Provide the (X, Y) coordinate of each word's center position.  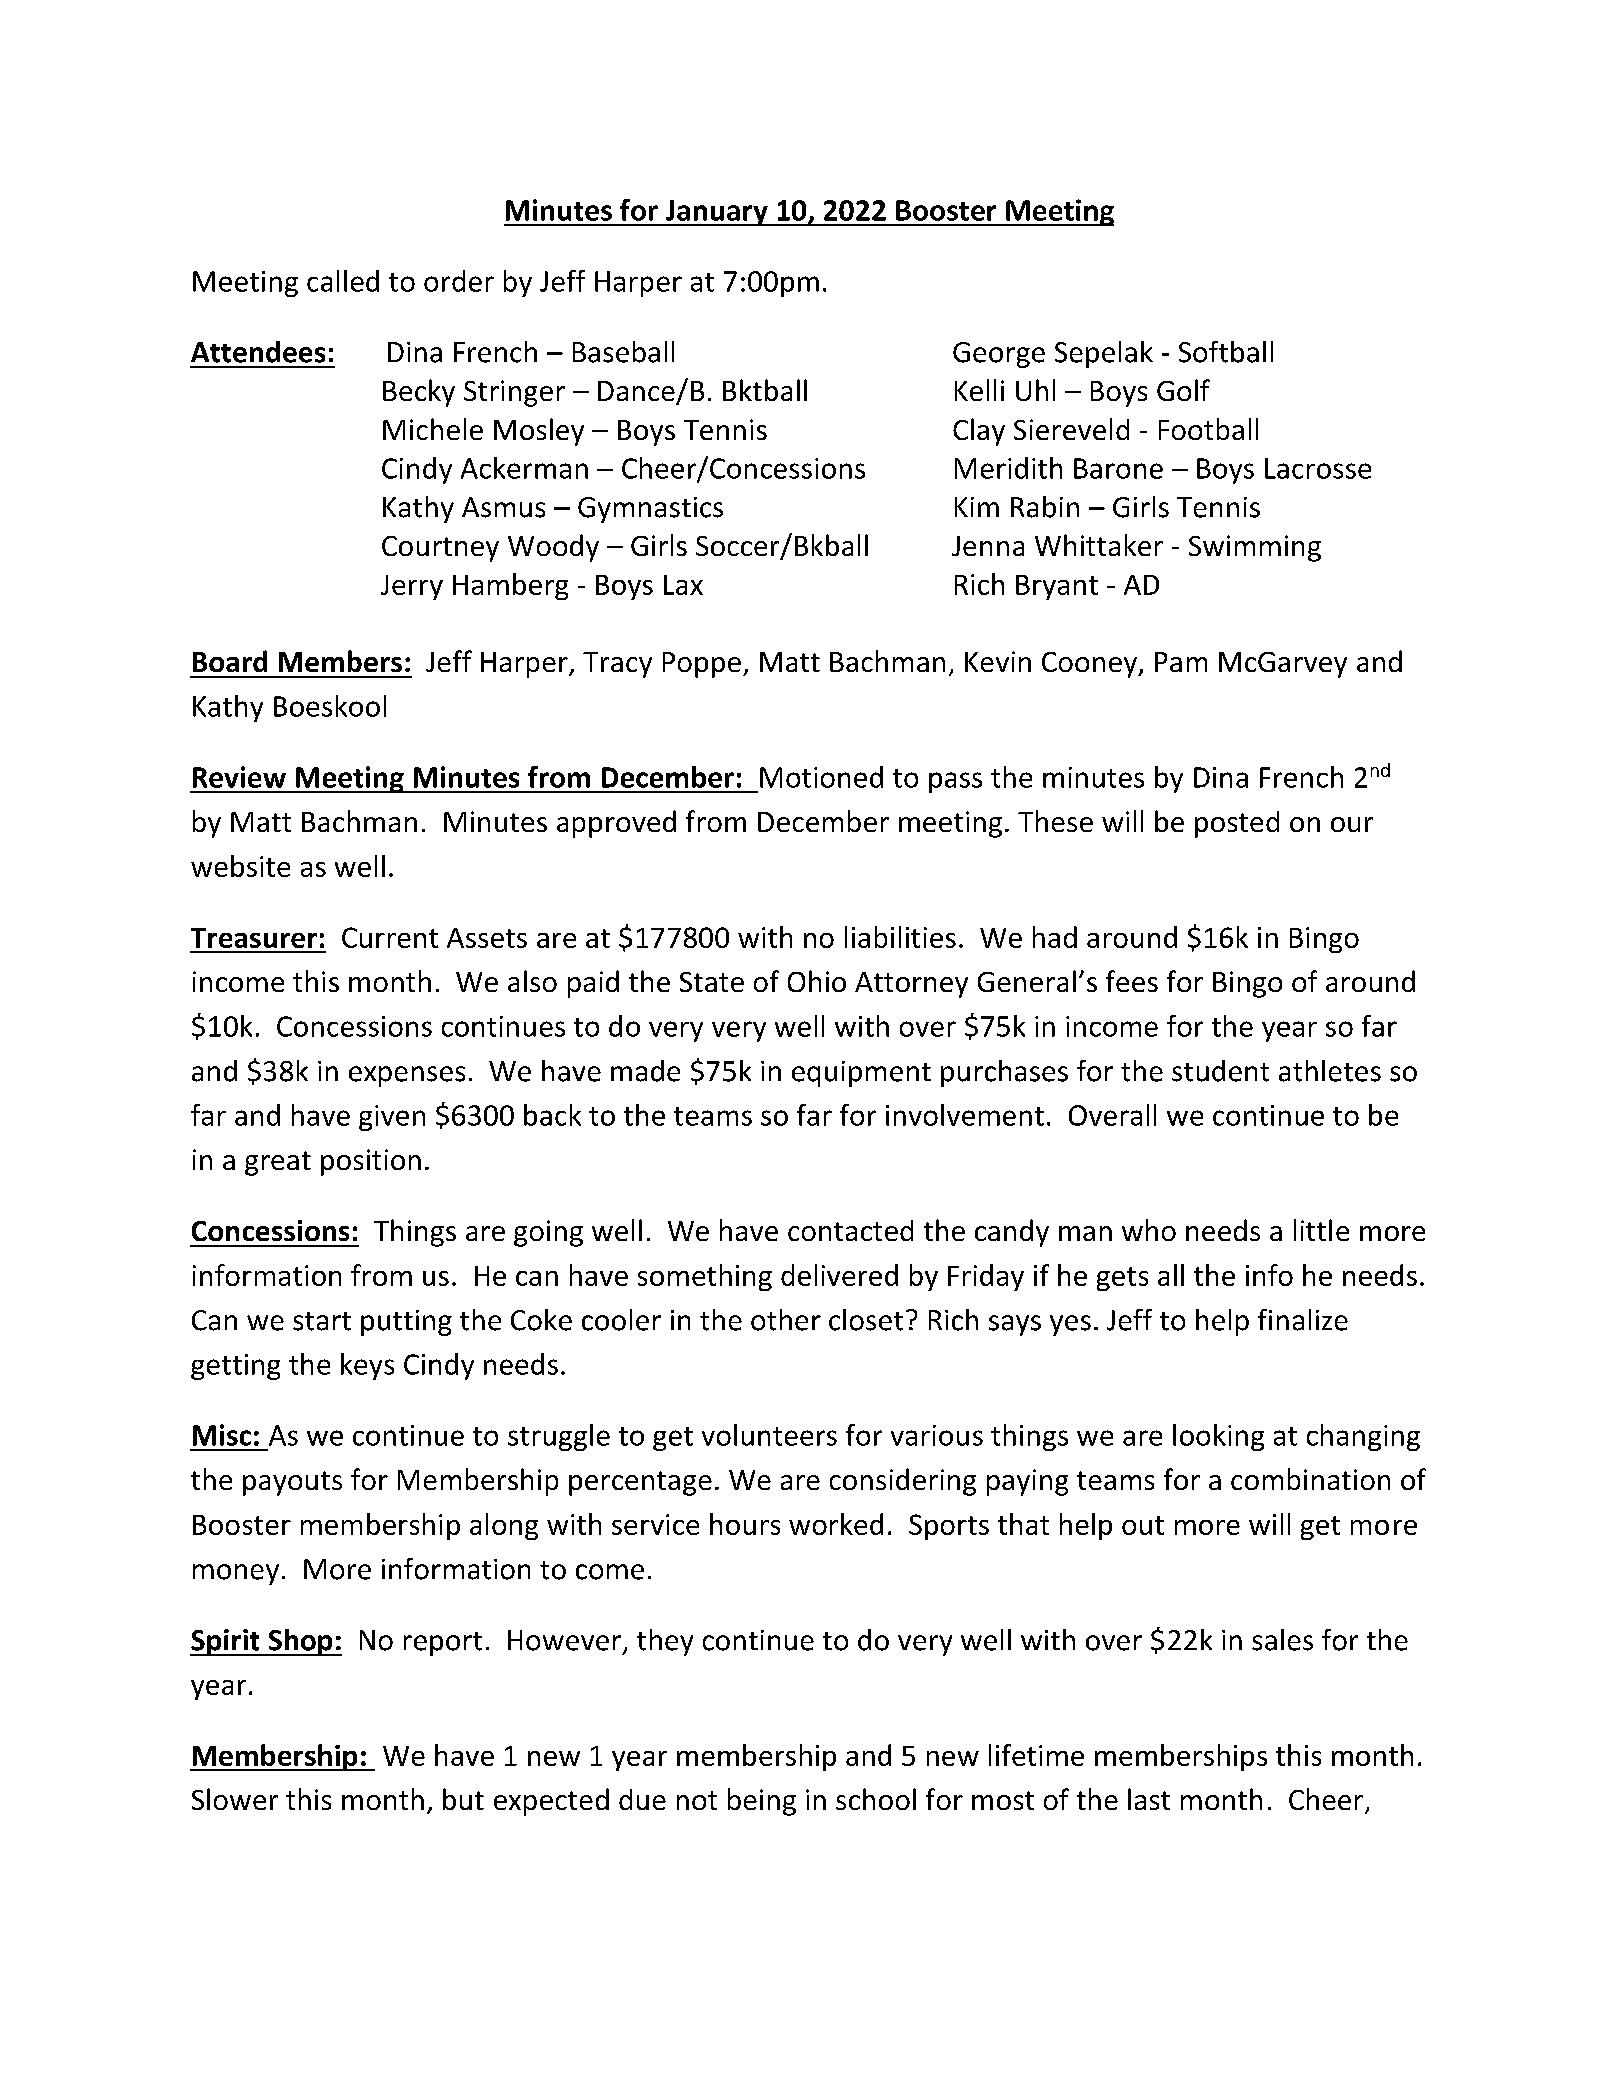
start (322, 1321)
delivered (839, 1275)
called (343, 281)
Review (239, 777)
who (1149, 1230)
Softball (1226, 352)
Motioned (821, 777)
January (716, 213)
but (463, 1799)
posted (1237, 824)
